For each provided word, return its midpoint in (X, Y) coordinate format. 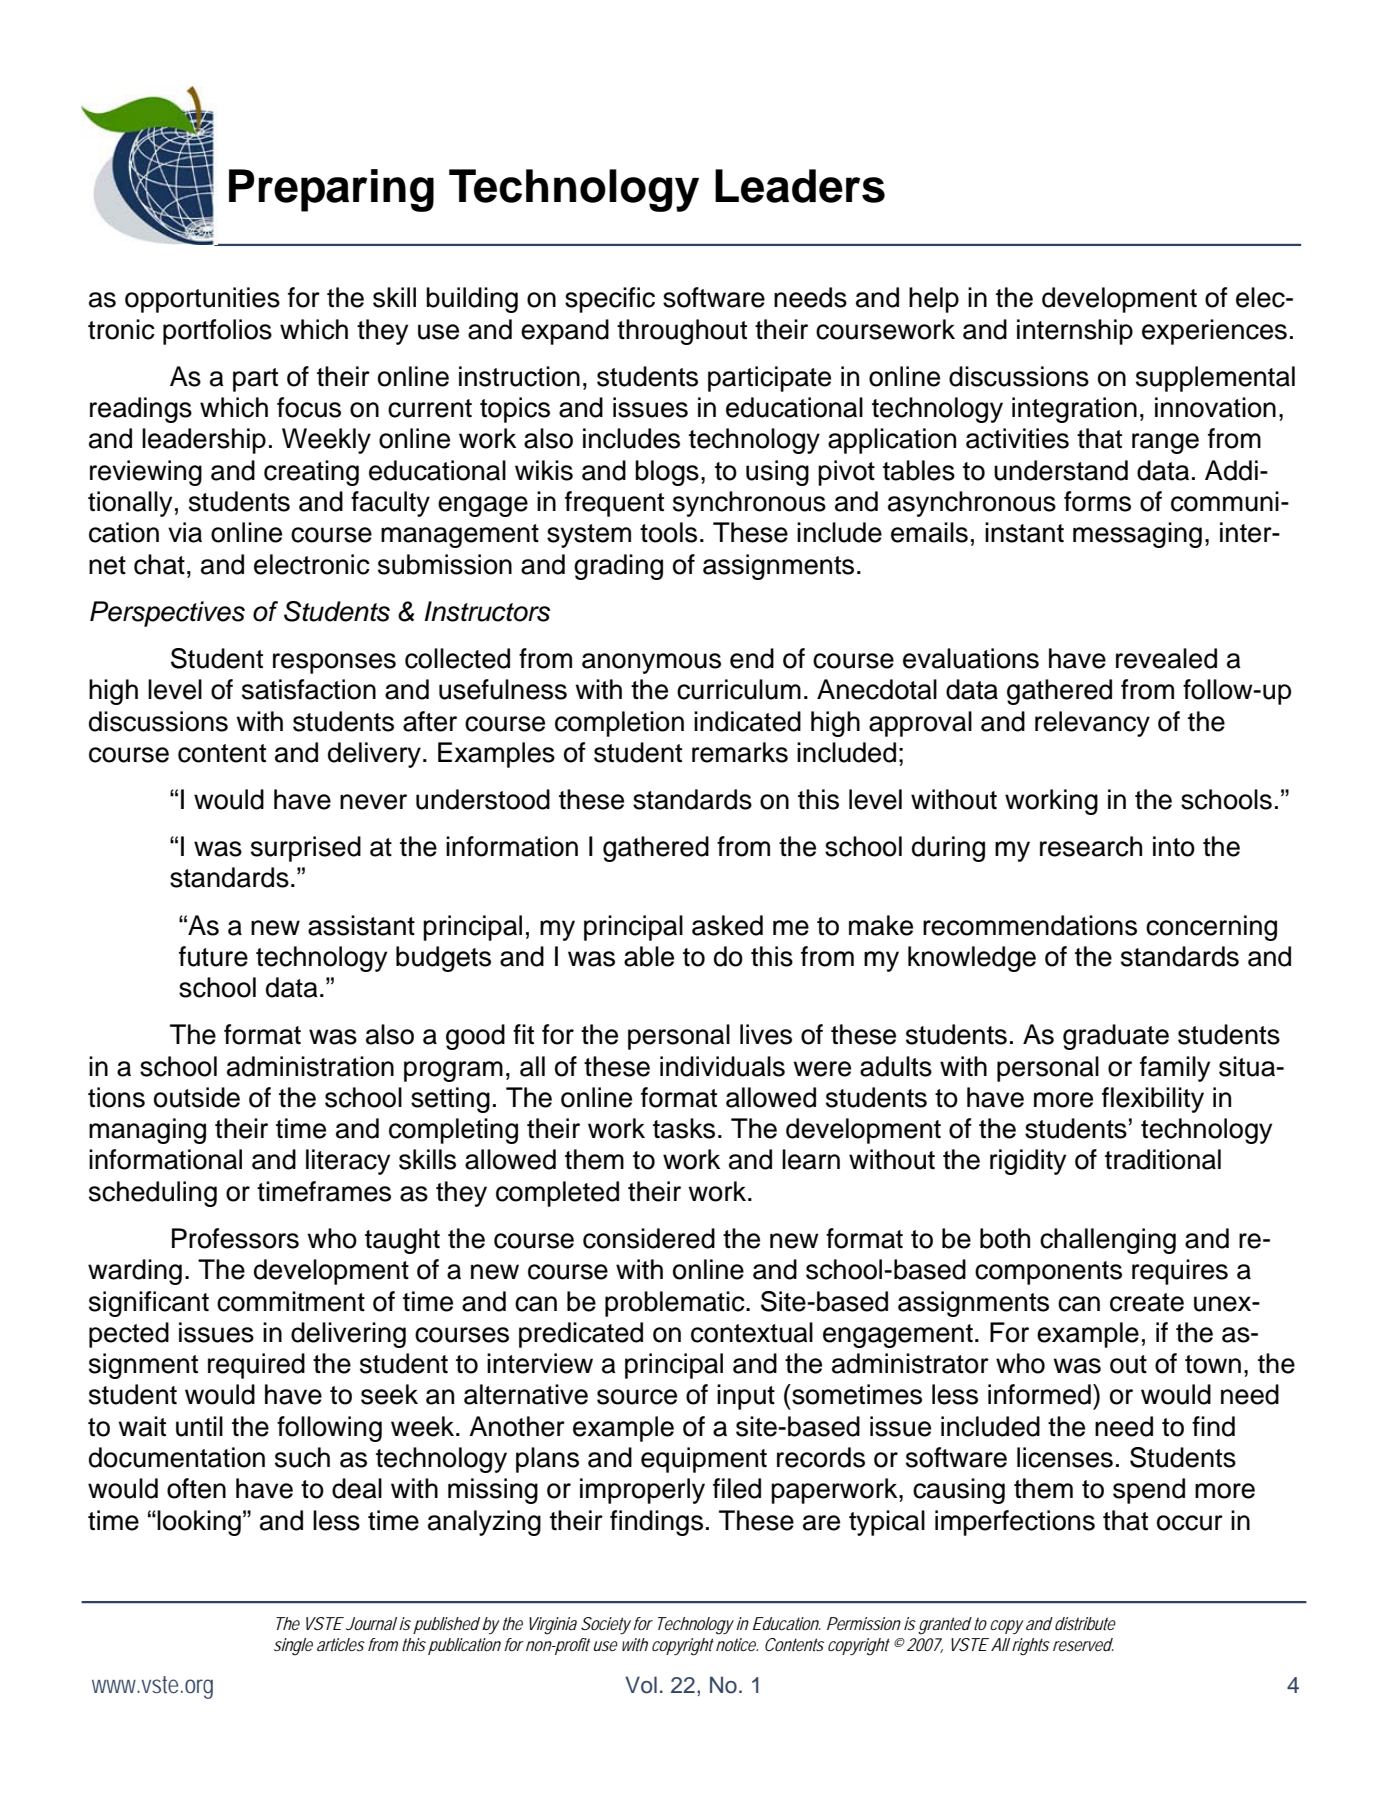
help (934, 300)
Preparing (331, 190)
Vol (641, 1685)
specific (610, 300)
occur (1190, 1523)
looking (199, 1523)
